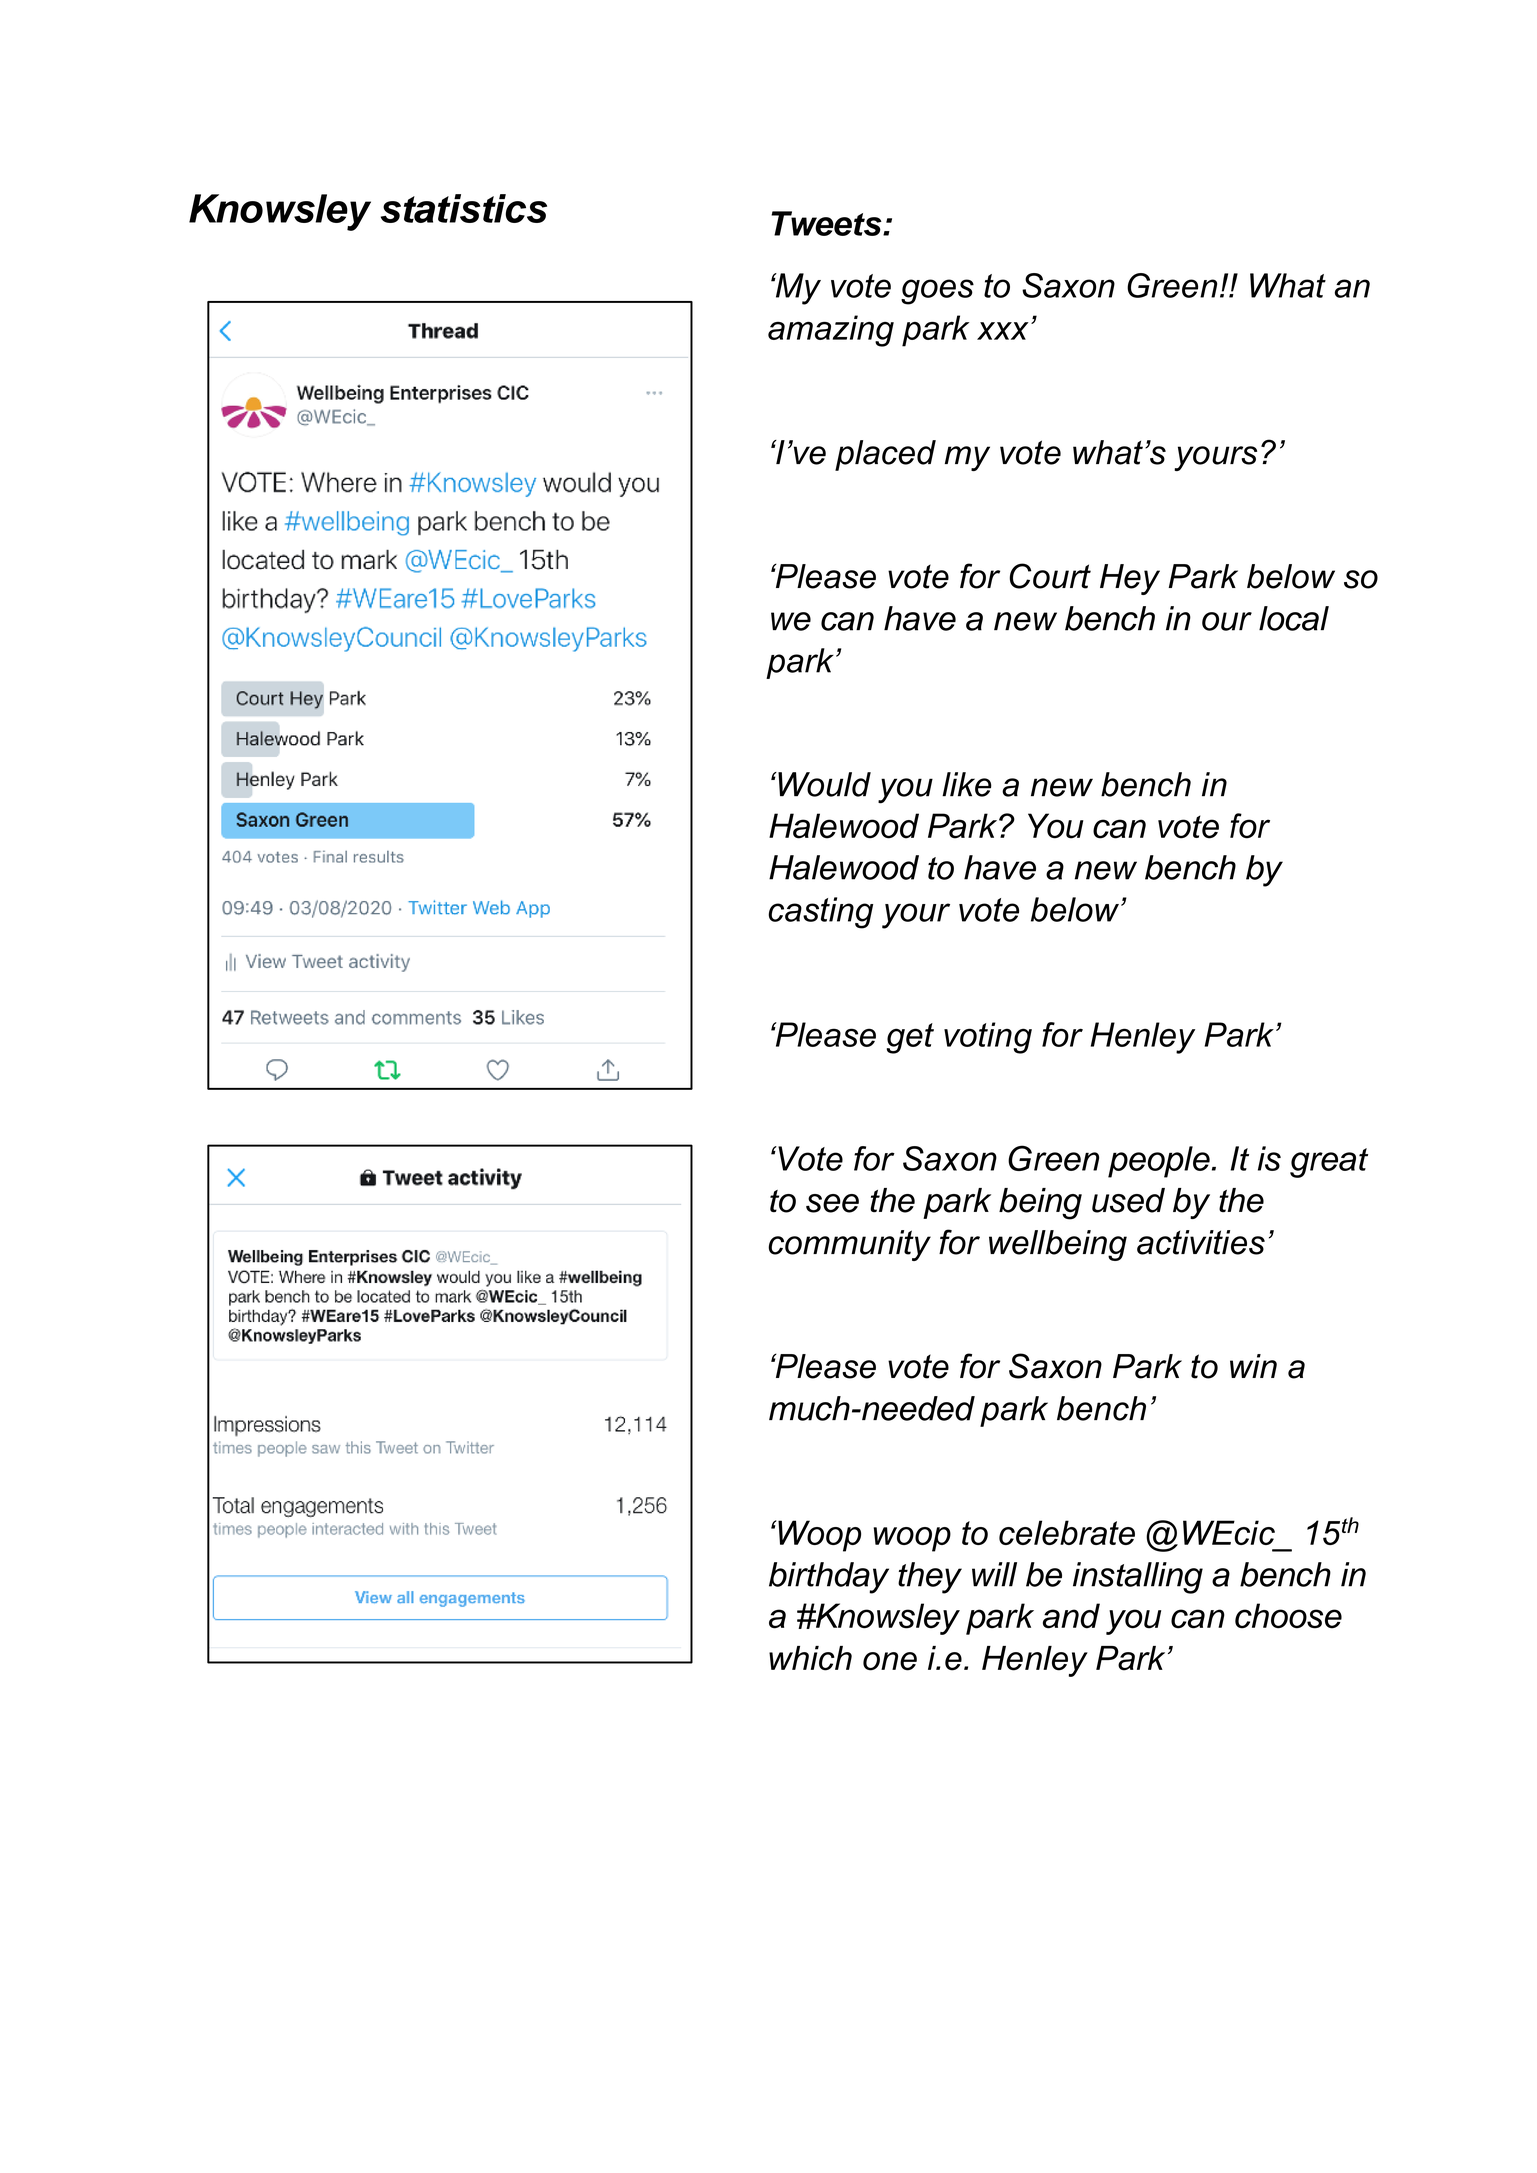  What do you see at coordinates (820, 913) in the page?
I see `casting` at bounding box center [820, 913].
